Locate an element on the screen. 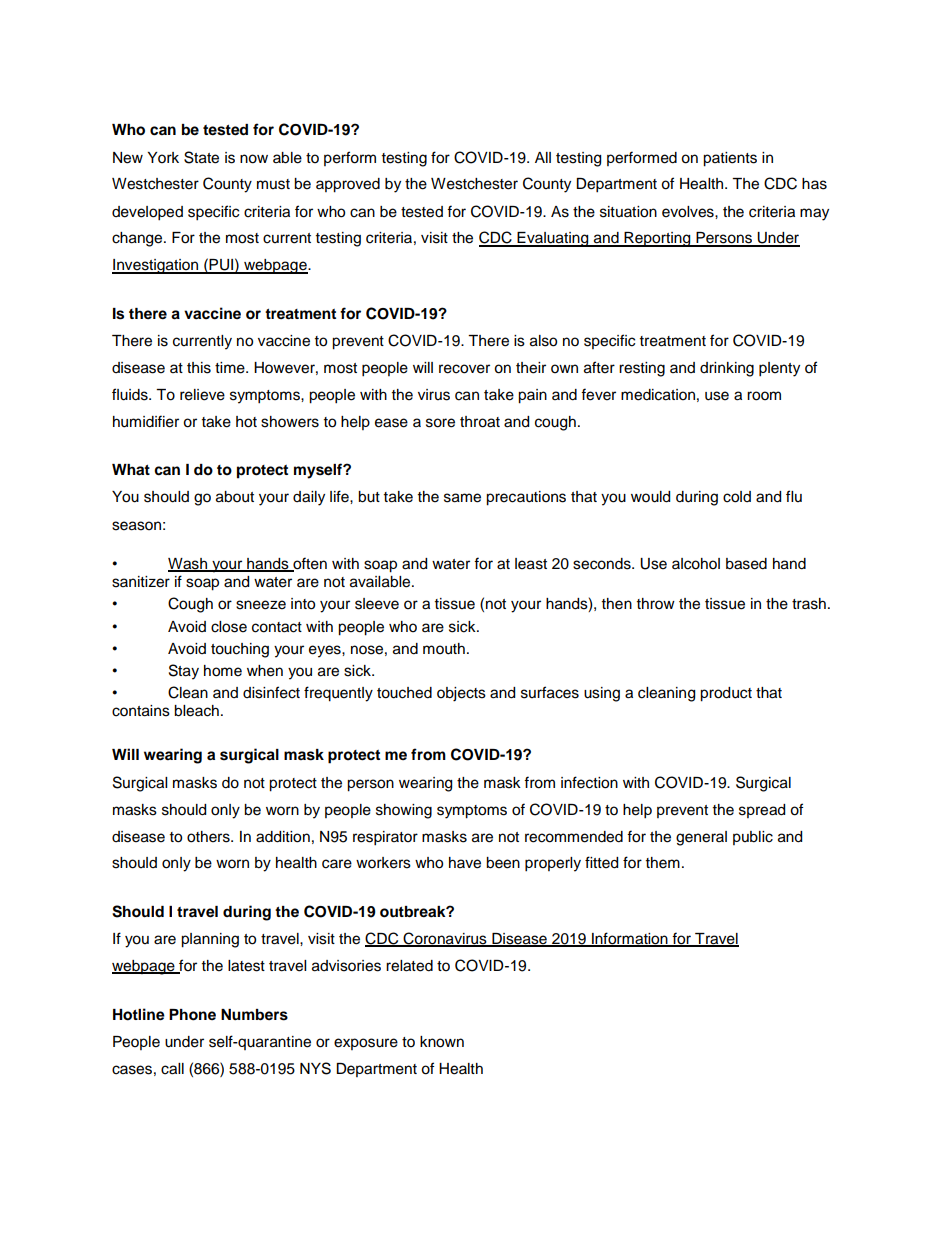 The height and width of the screenshot is (1233, 952). Phone is located at coordinates (192, 1015).
